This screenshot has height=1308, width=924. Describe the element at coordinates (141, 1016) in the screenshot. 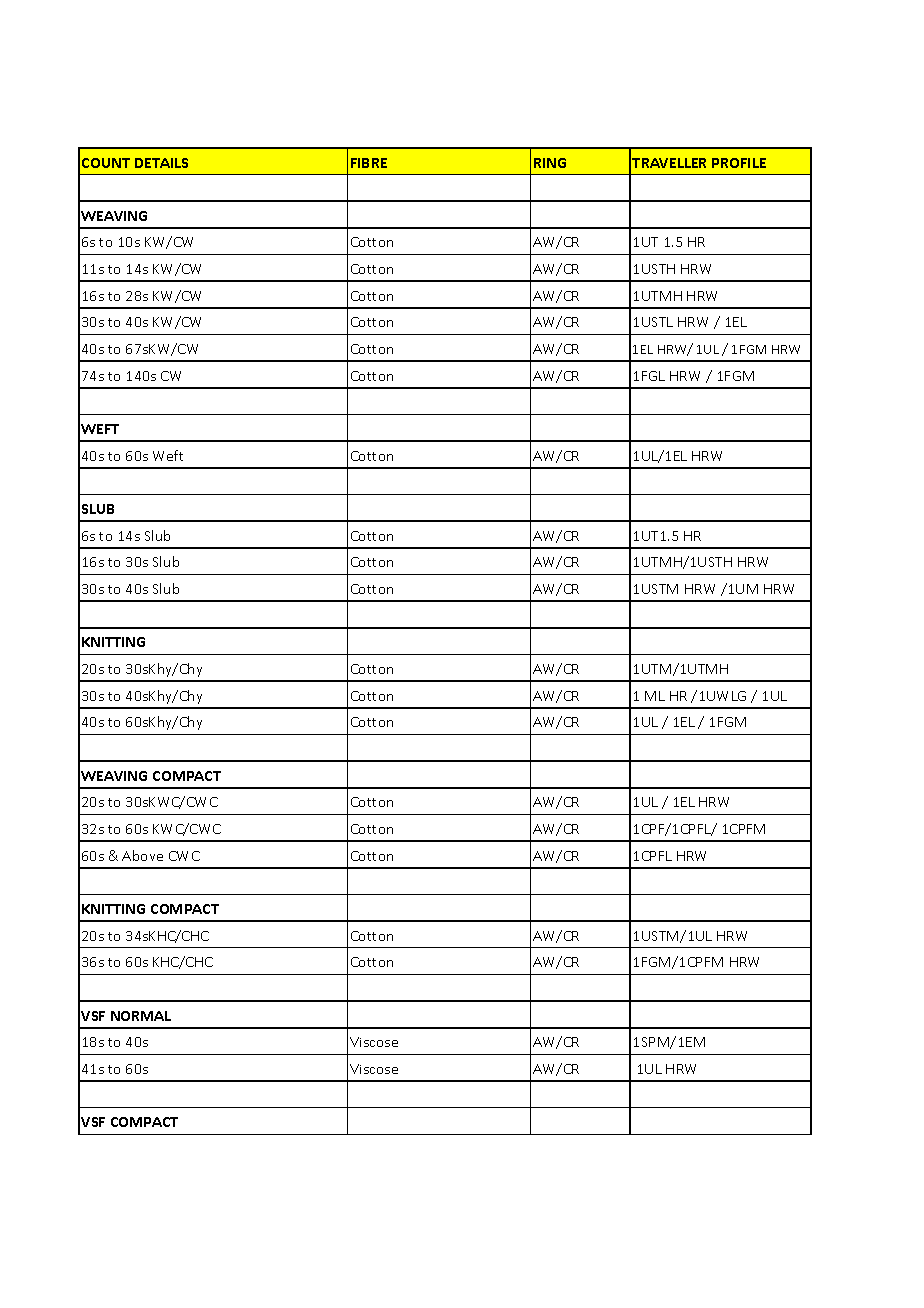

I see `NORMAL` at that location.
